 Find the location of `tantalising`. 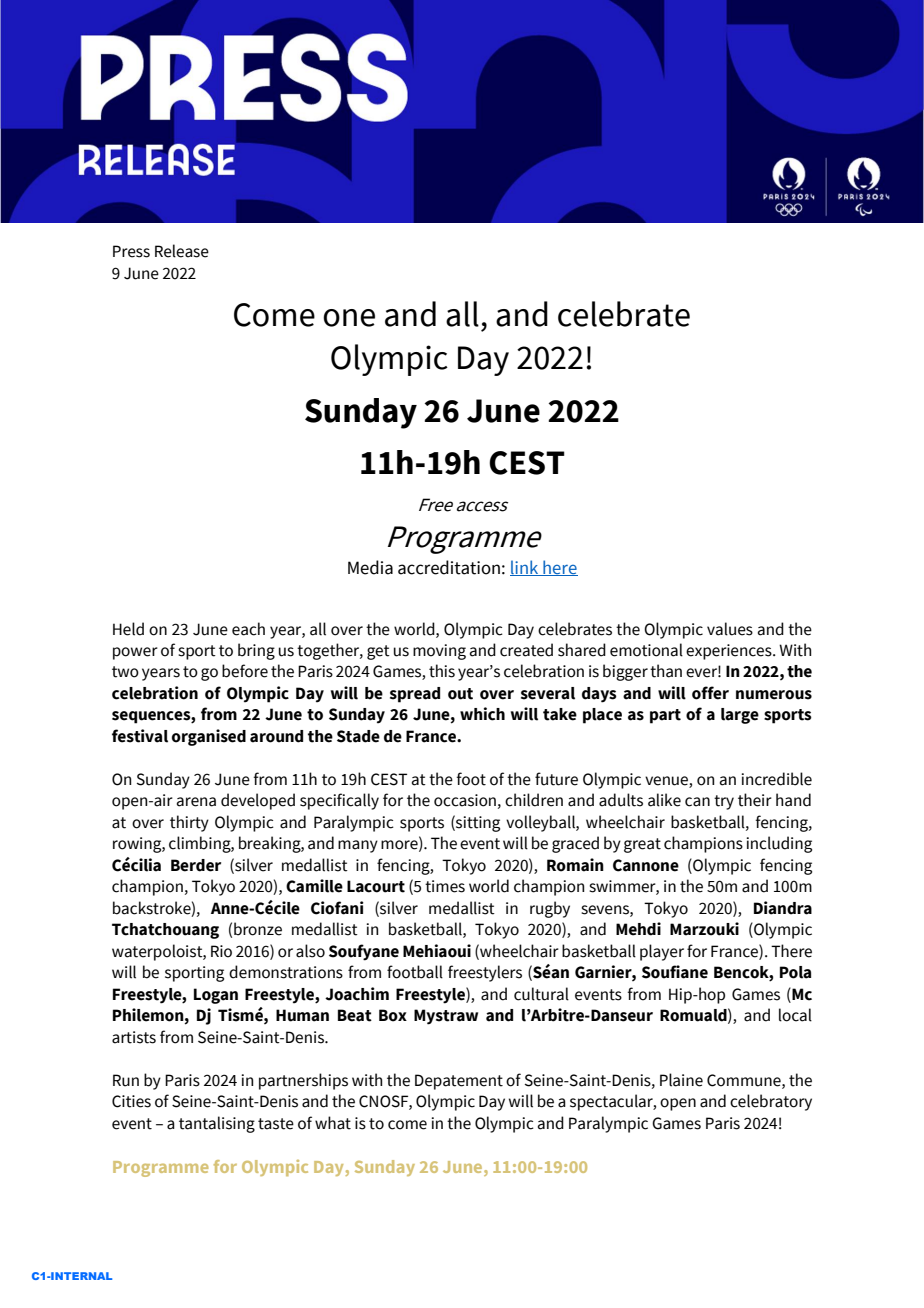

tantalising is located at coordinates (217, 1124).
